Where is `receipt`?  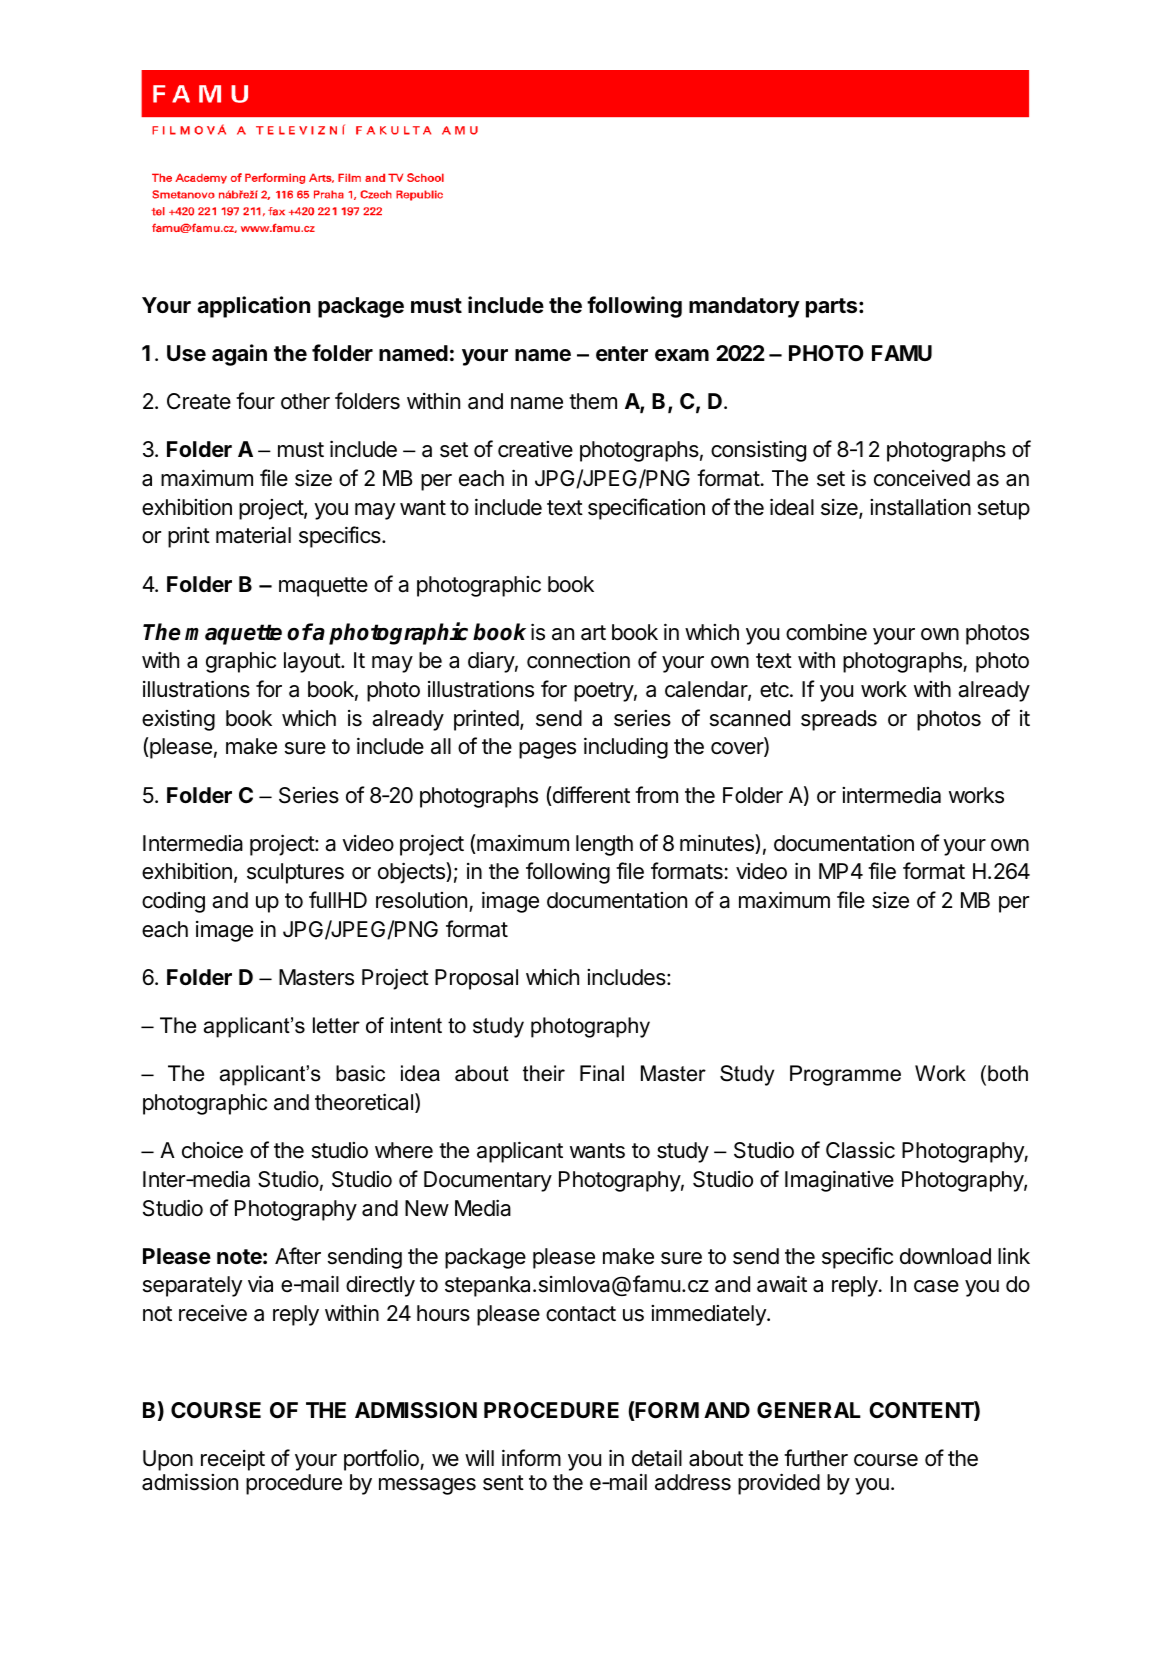 receipt is located at coordinates (233, 1460).
